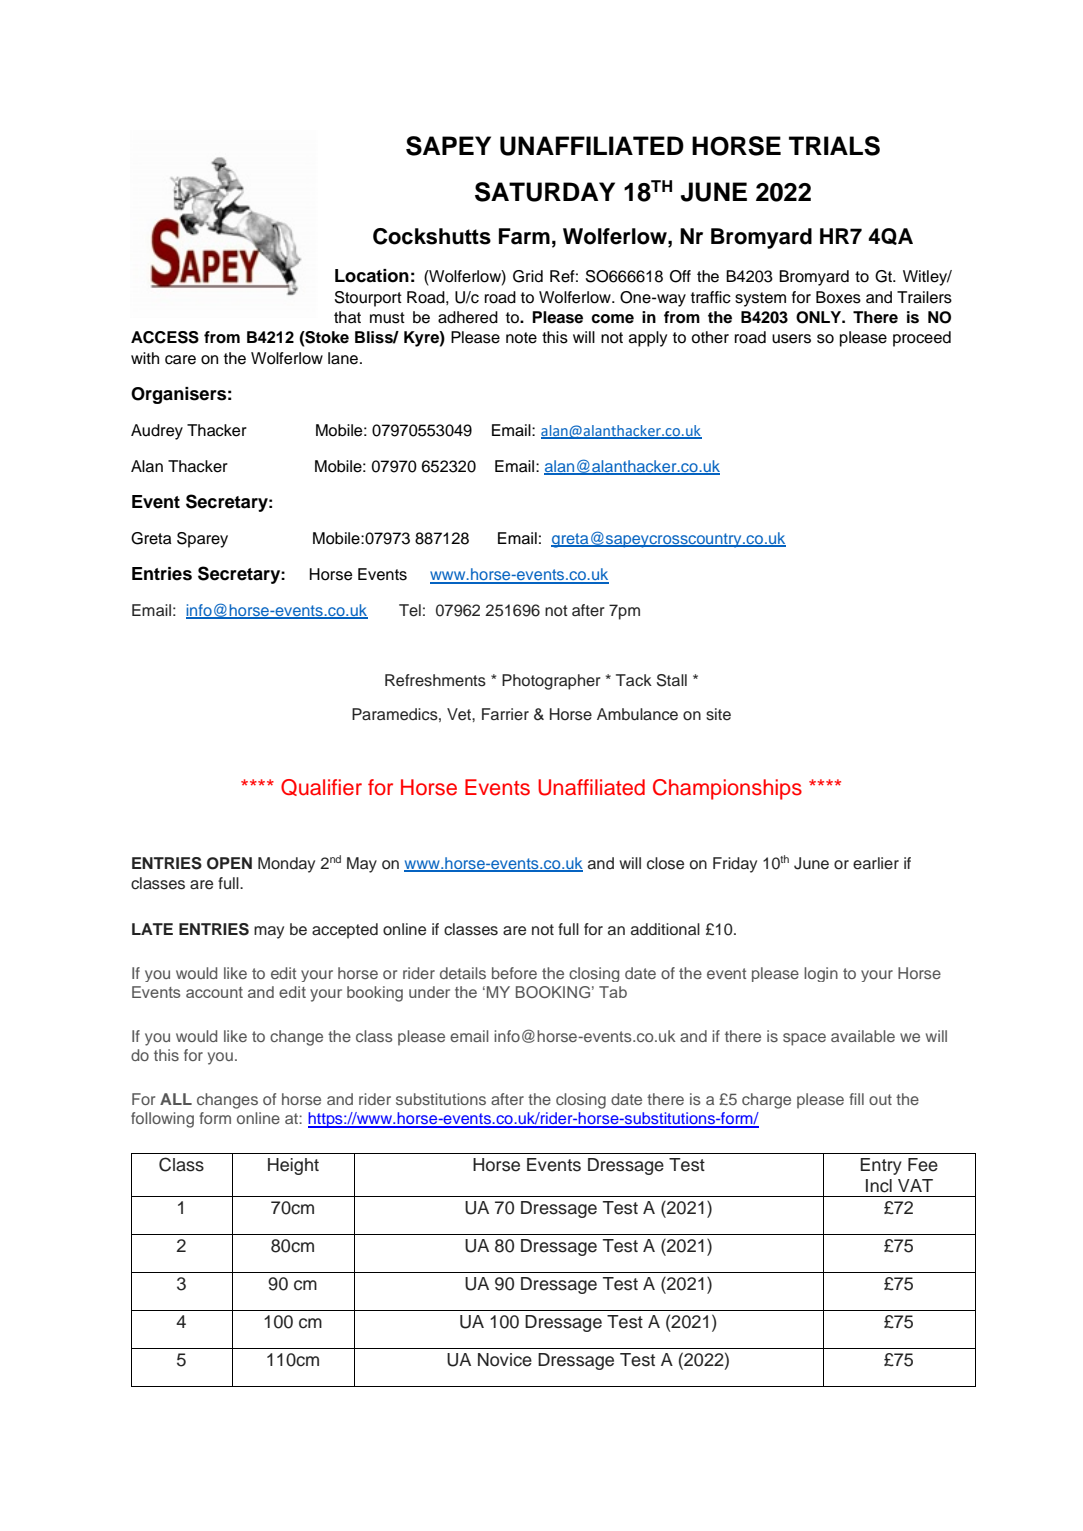 The image size is (1083, 1531). I want to click on space, so click(804, 1039).
